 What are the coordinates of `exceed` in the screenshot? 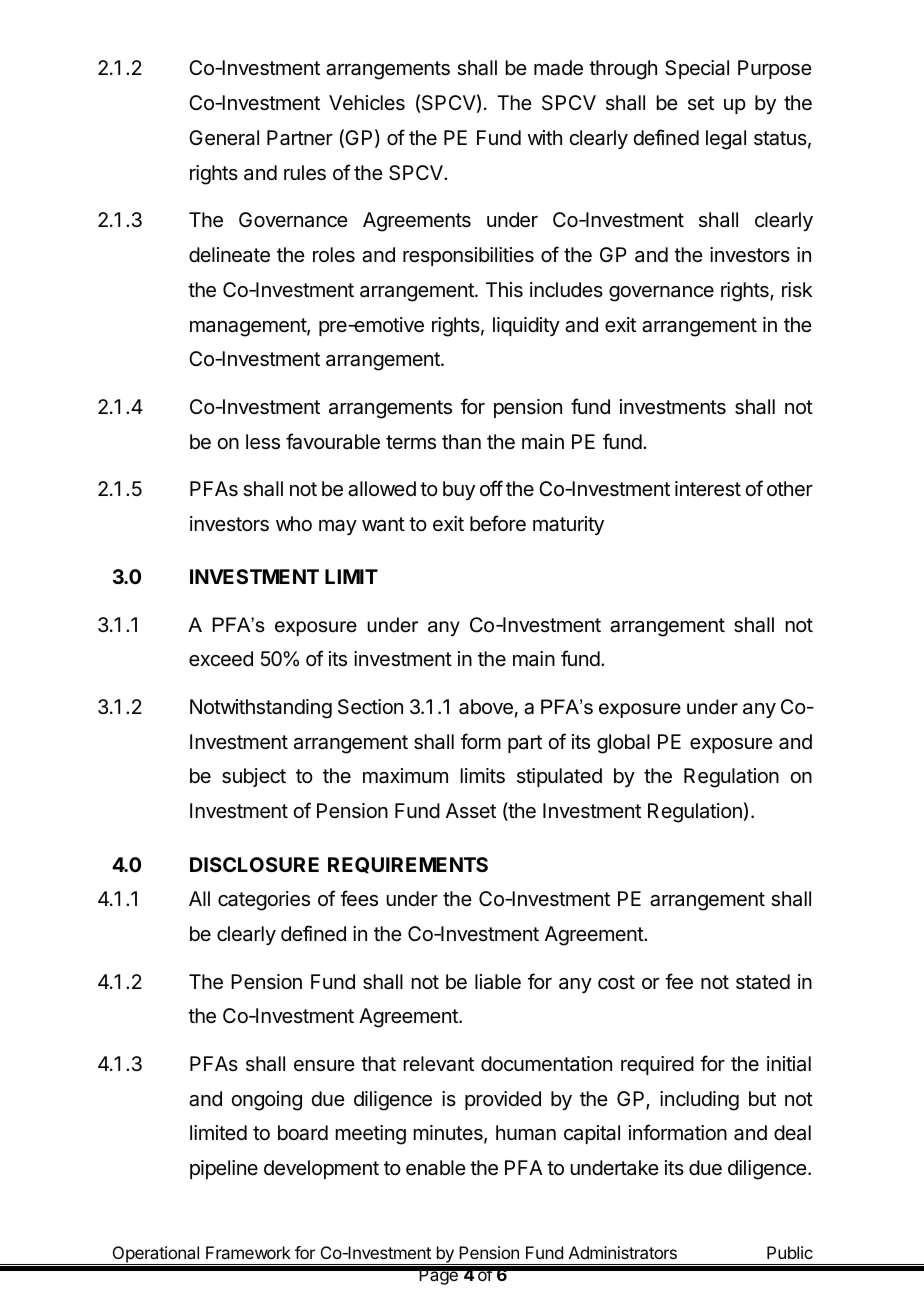 It's located at (221, 658).
